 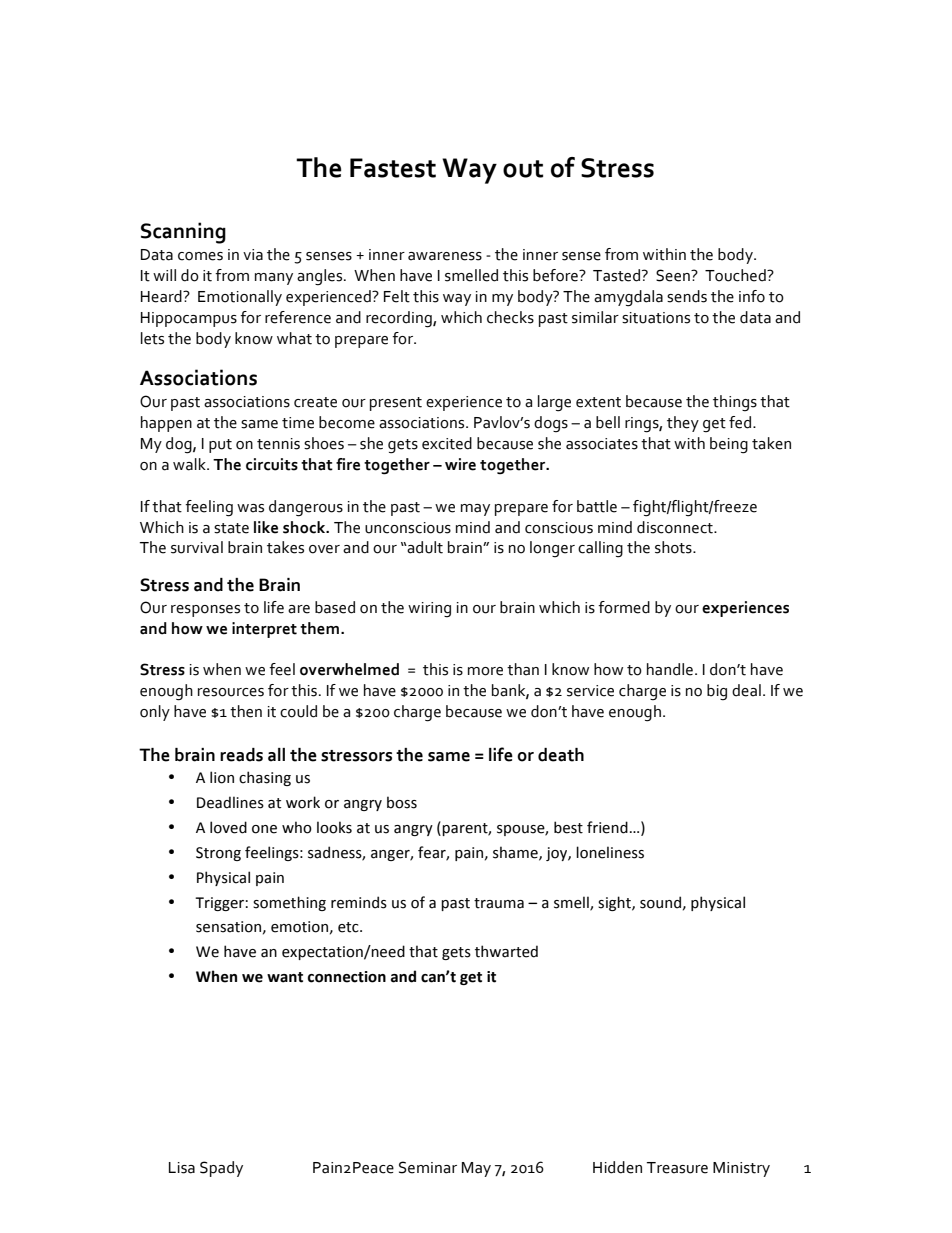 What do you see at coordinates (183, 233) in the image?
I see `Scanning` at bounding box center [183, 233].
